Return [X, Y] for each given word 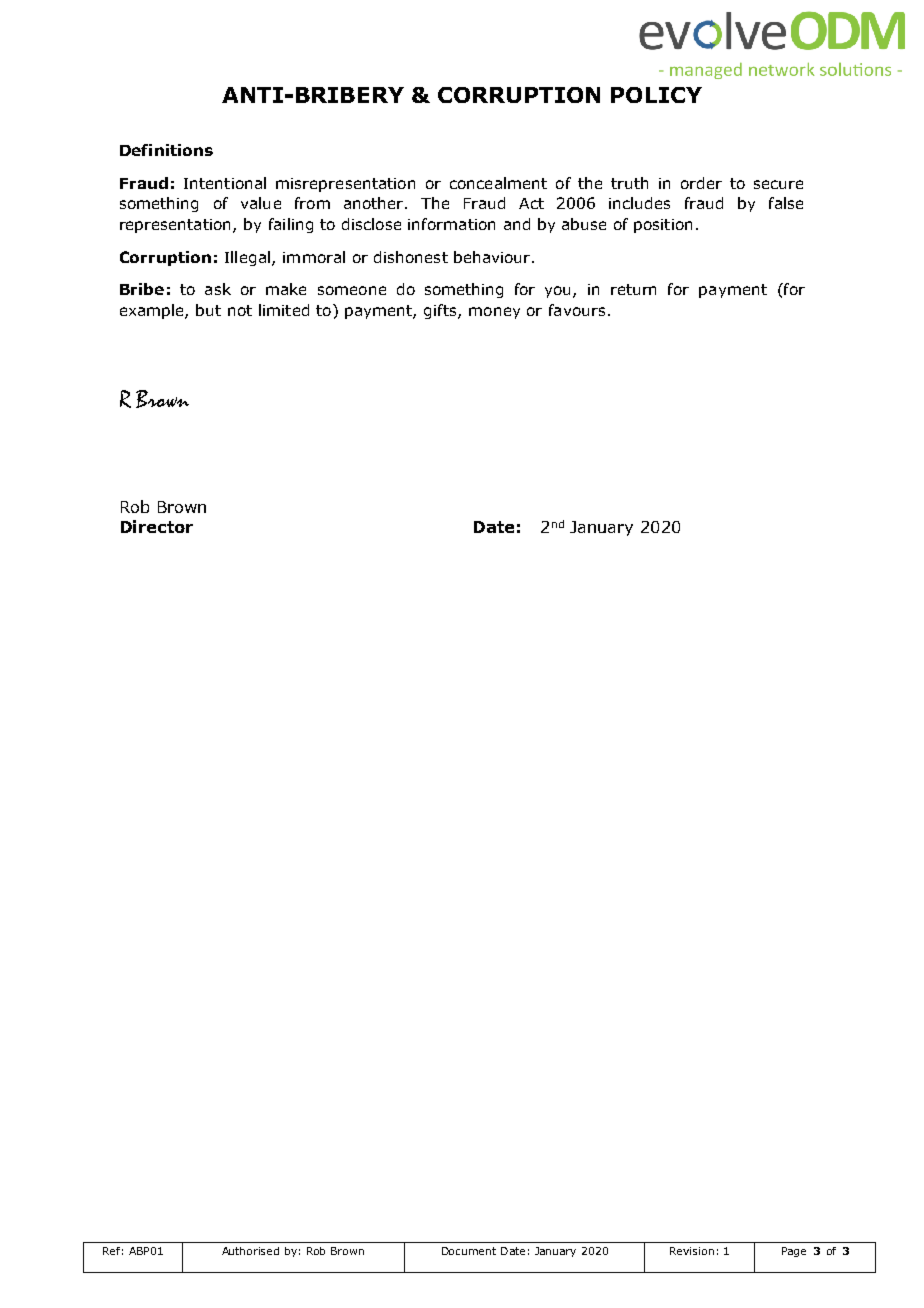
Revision [692, 1251]
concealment [498, 183]
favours [577, 310]
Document [469, 1251]
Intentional [225, 183]
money [494, 313]
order [701, 183]
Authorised [250, 1251]
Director [157, 526]
